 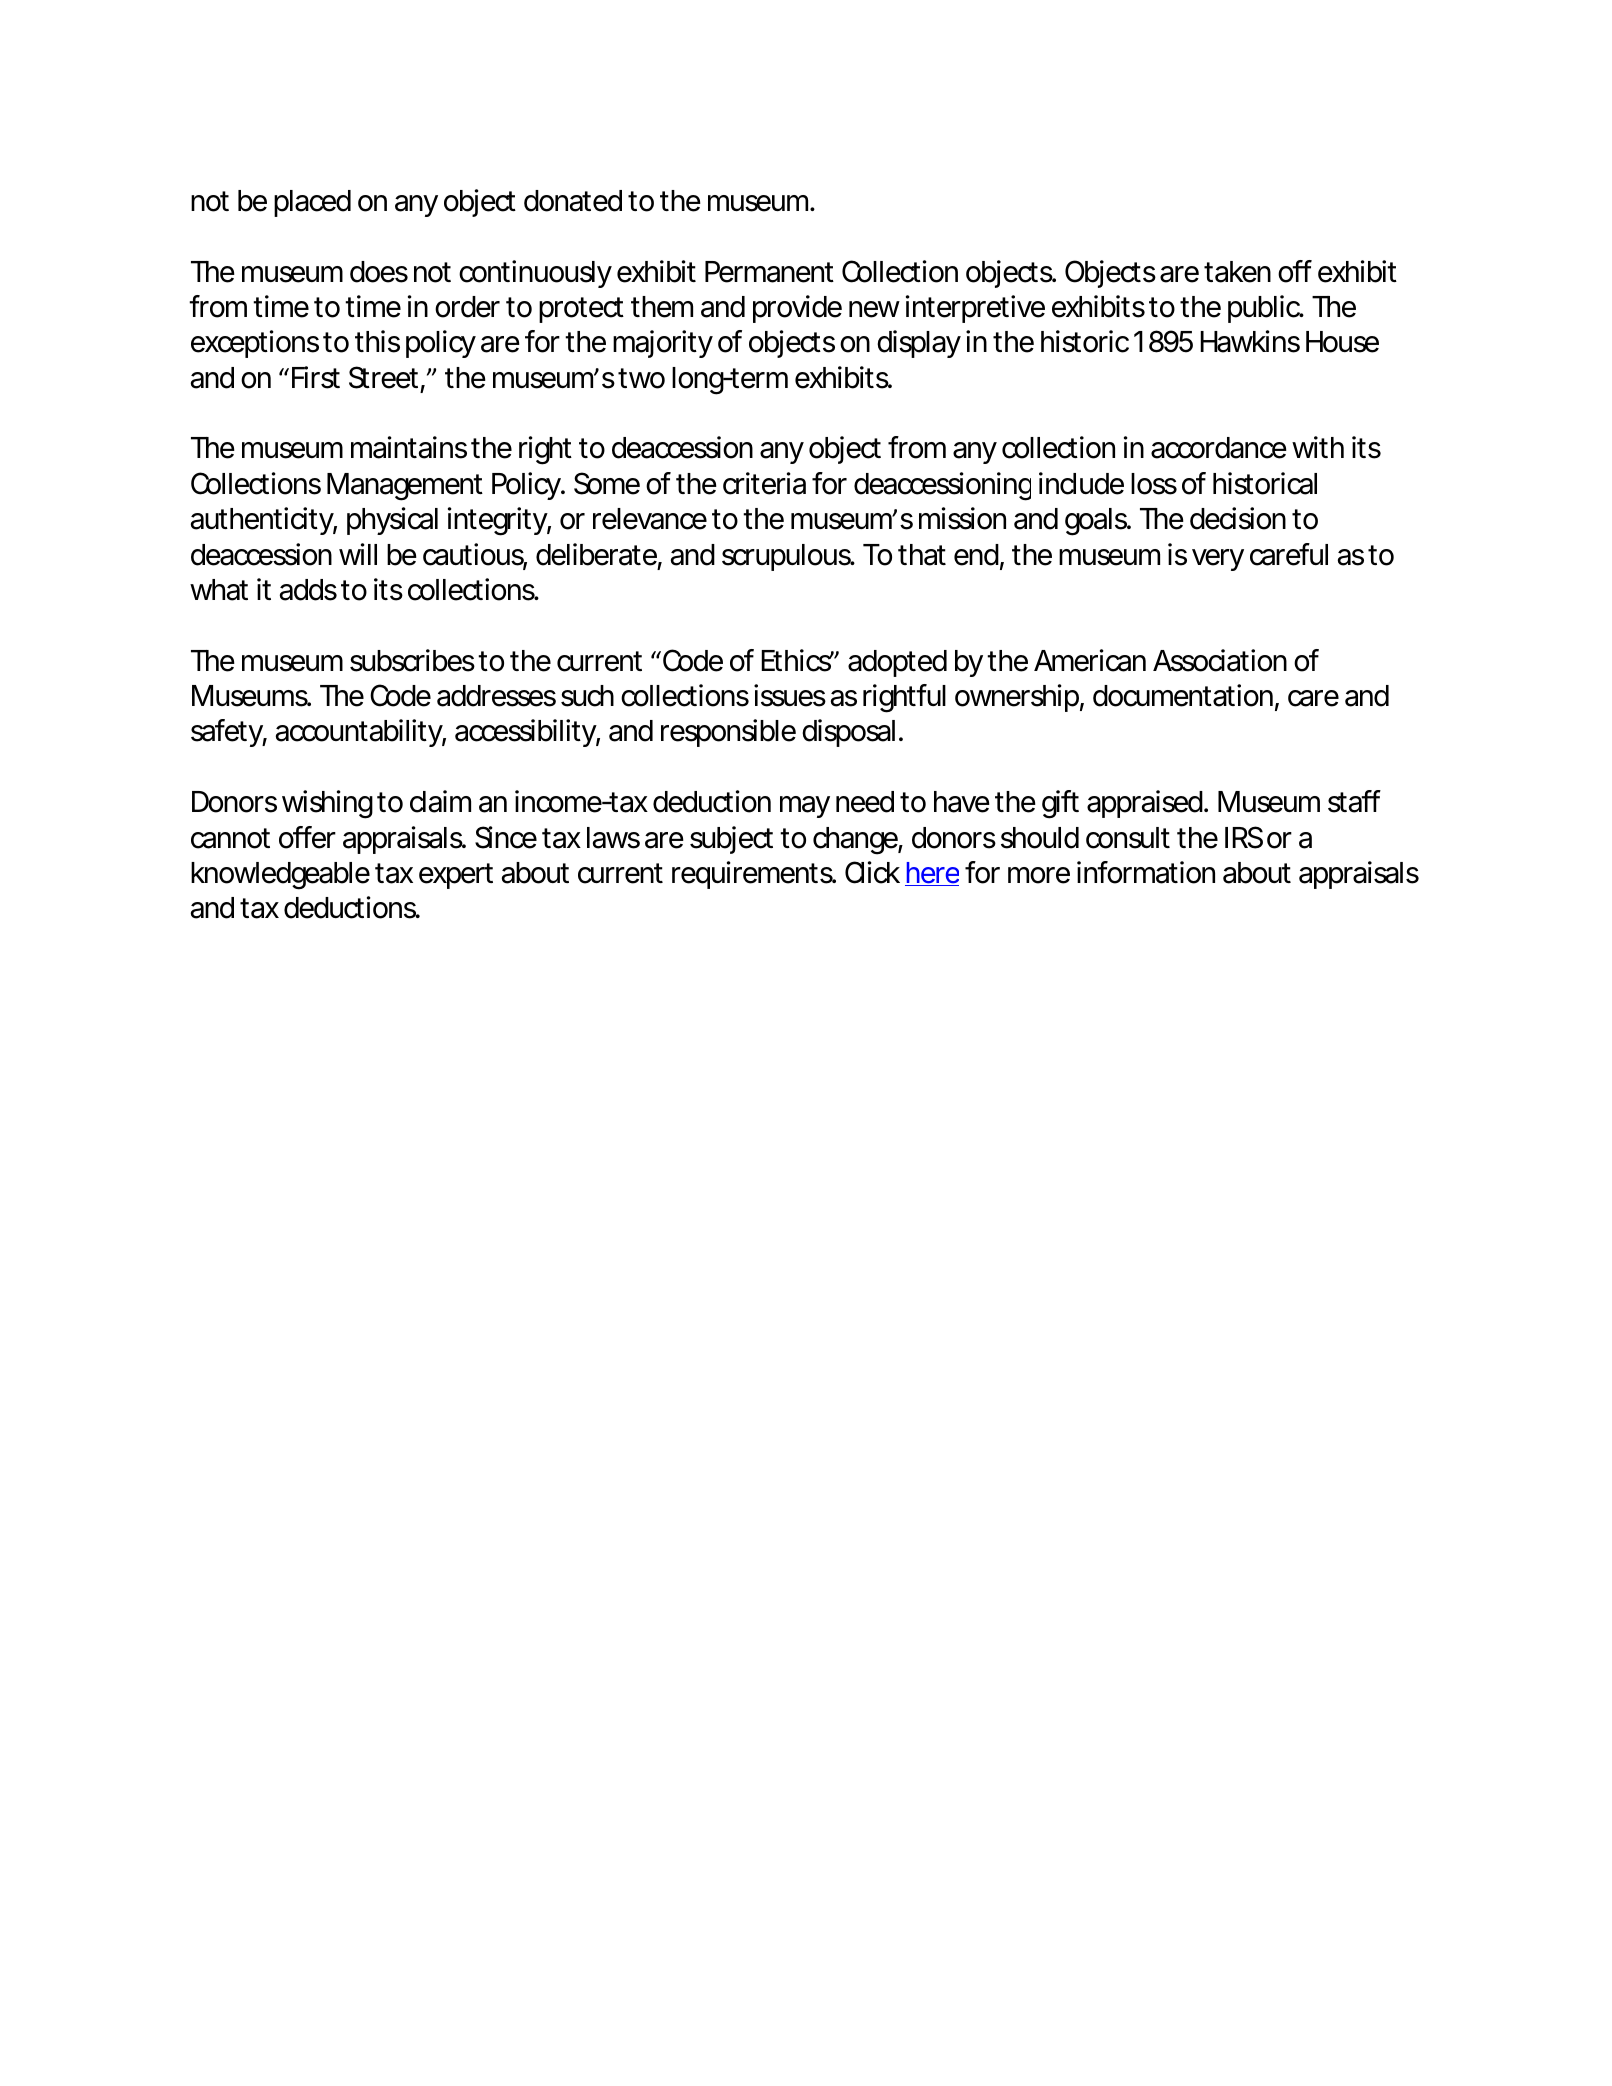 What do you see at coordinates (358, 554) in the screenshot?
I see `will` at bounding box center [358, 554].
